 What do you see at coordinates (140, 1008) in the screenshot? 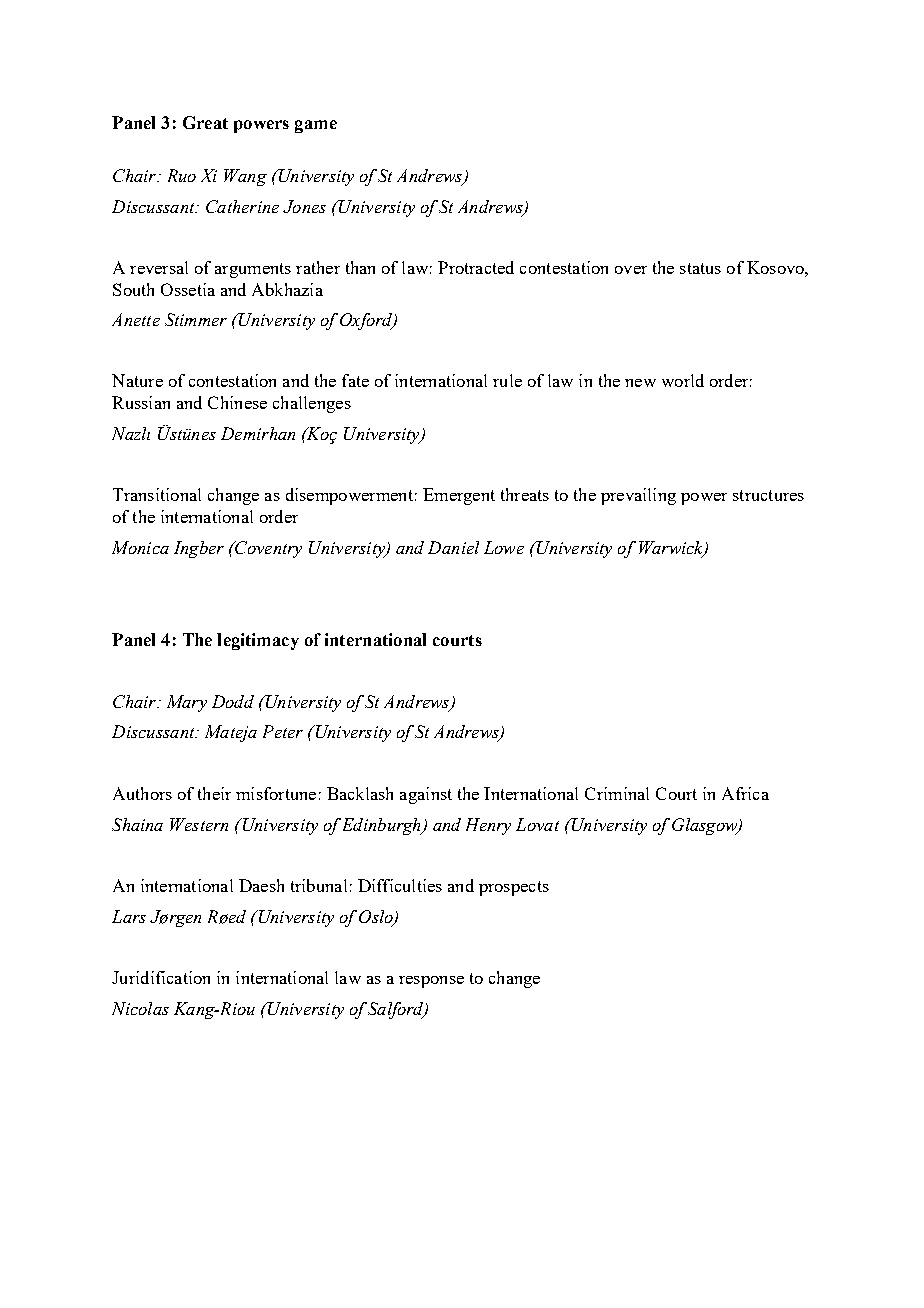
I see `Nicolas` at bounding box center [140, 1008].
